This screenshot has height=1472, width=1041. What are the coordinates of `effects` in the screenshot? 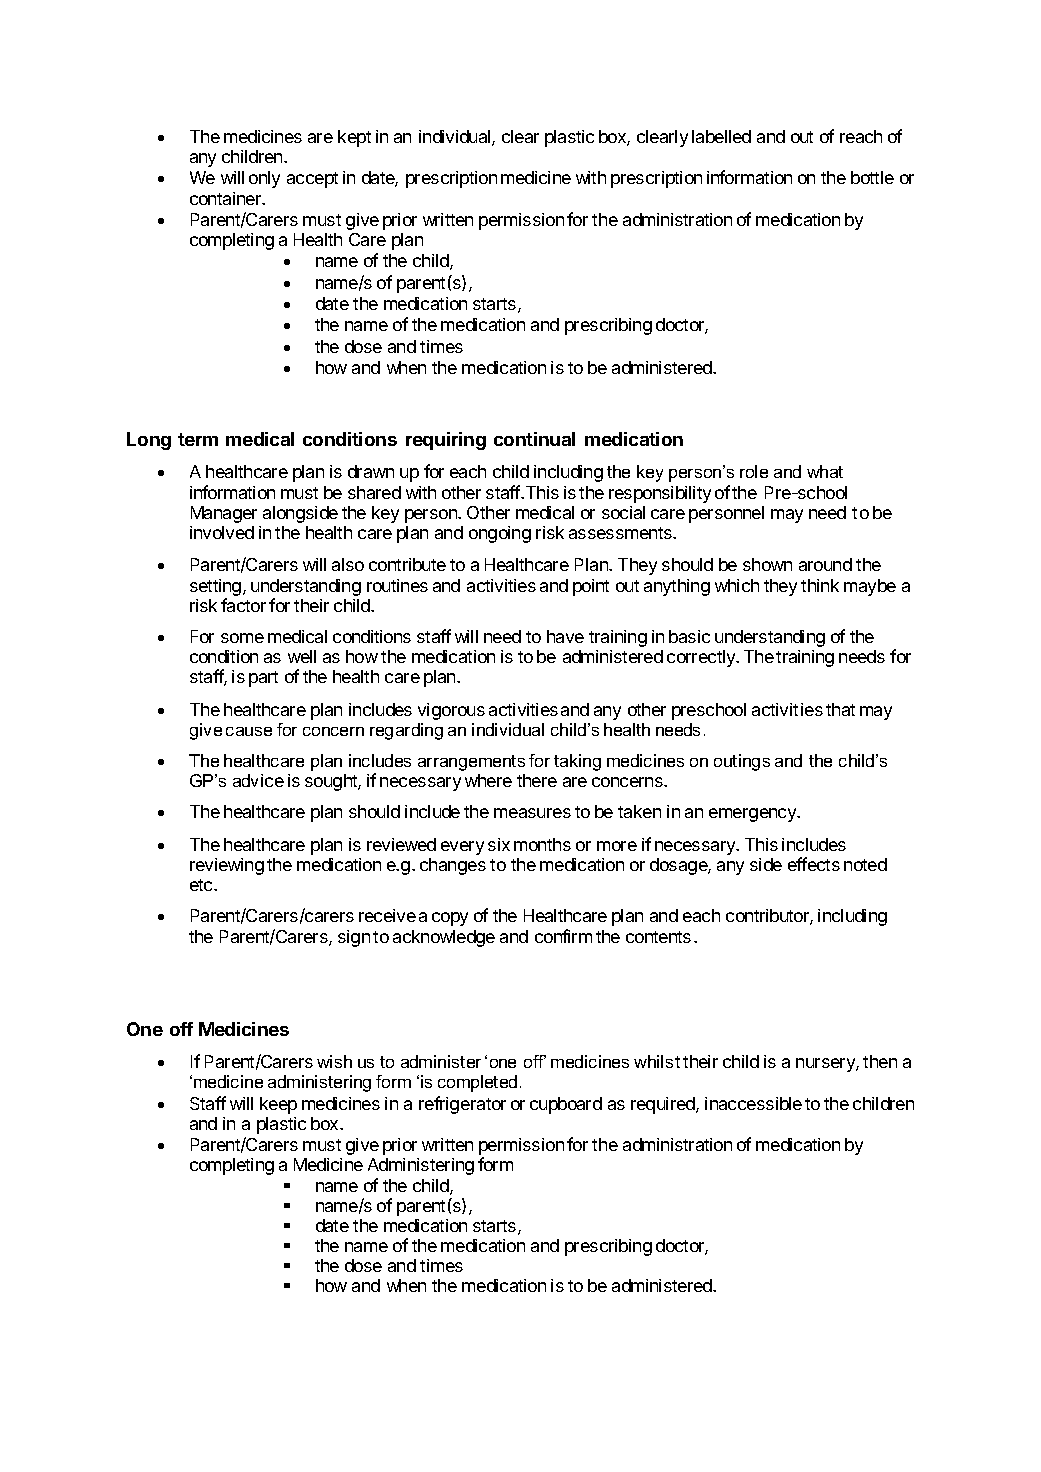 It's located at (814, 864).
